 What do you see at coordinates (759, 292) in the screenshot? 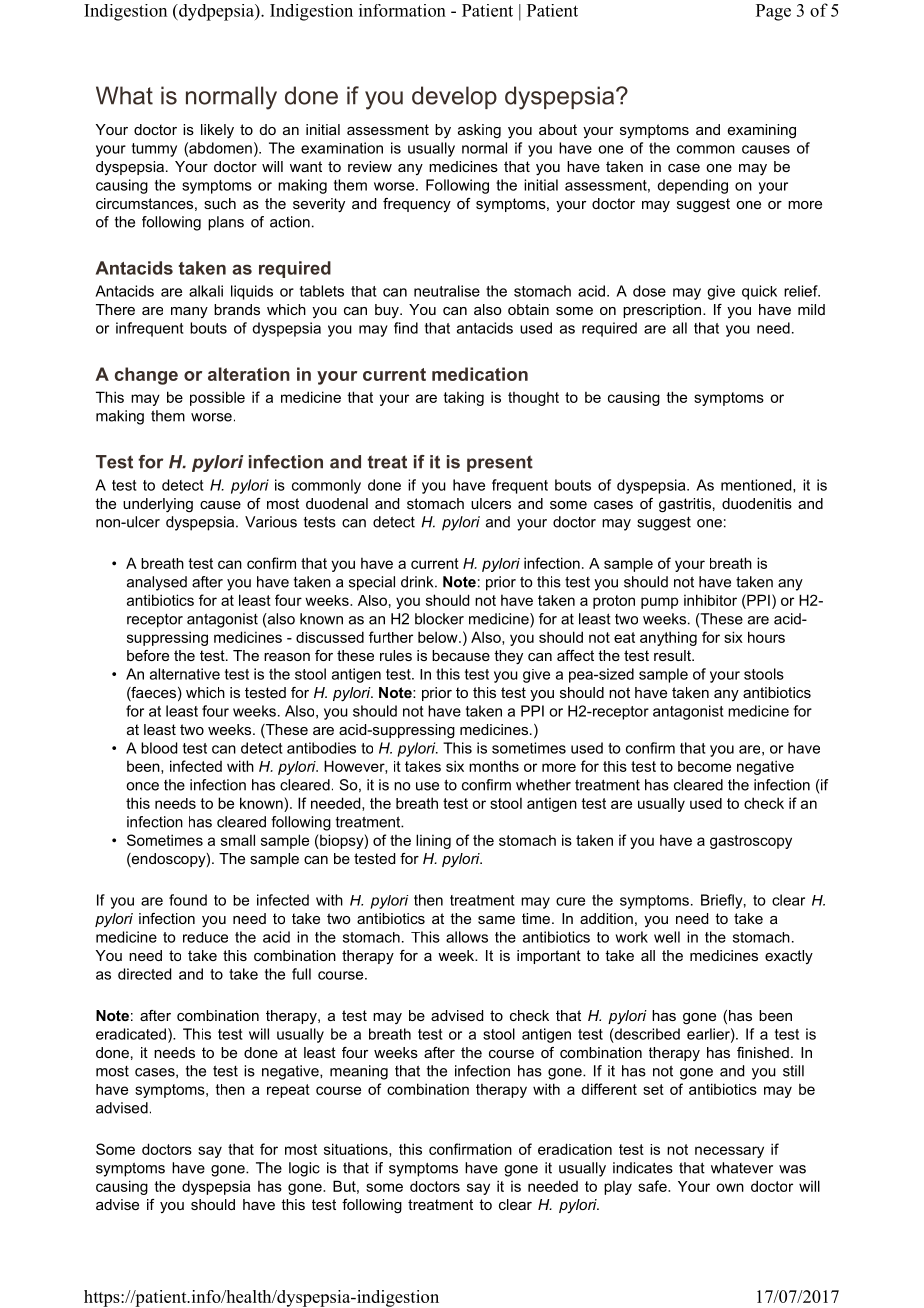
I see `quick` at bounding box center [759, 292].
